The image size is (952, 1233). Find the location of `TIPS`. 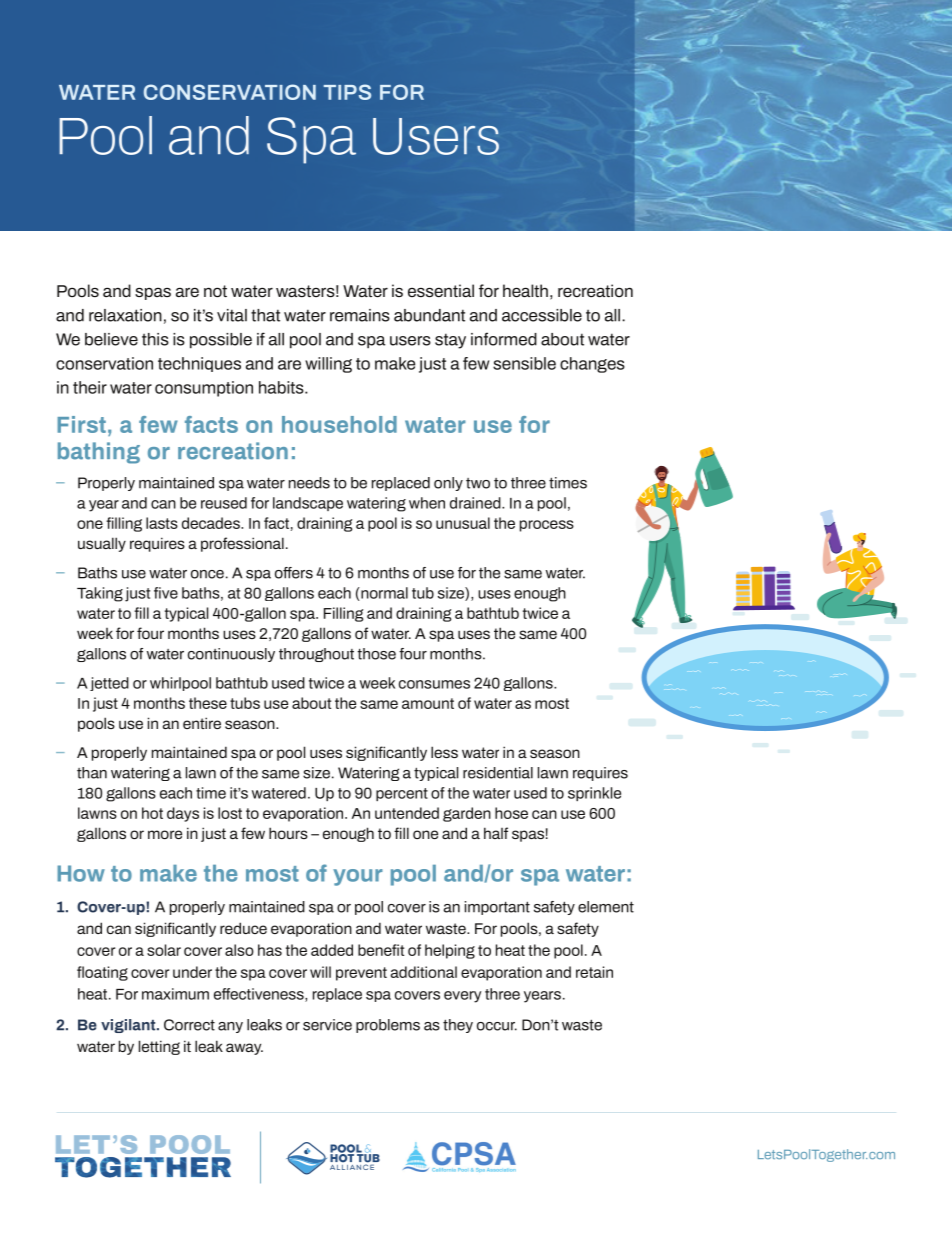

TIPS is located at coordinates (347, 92).
